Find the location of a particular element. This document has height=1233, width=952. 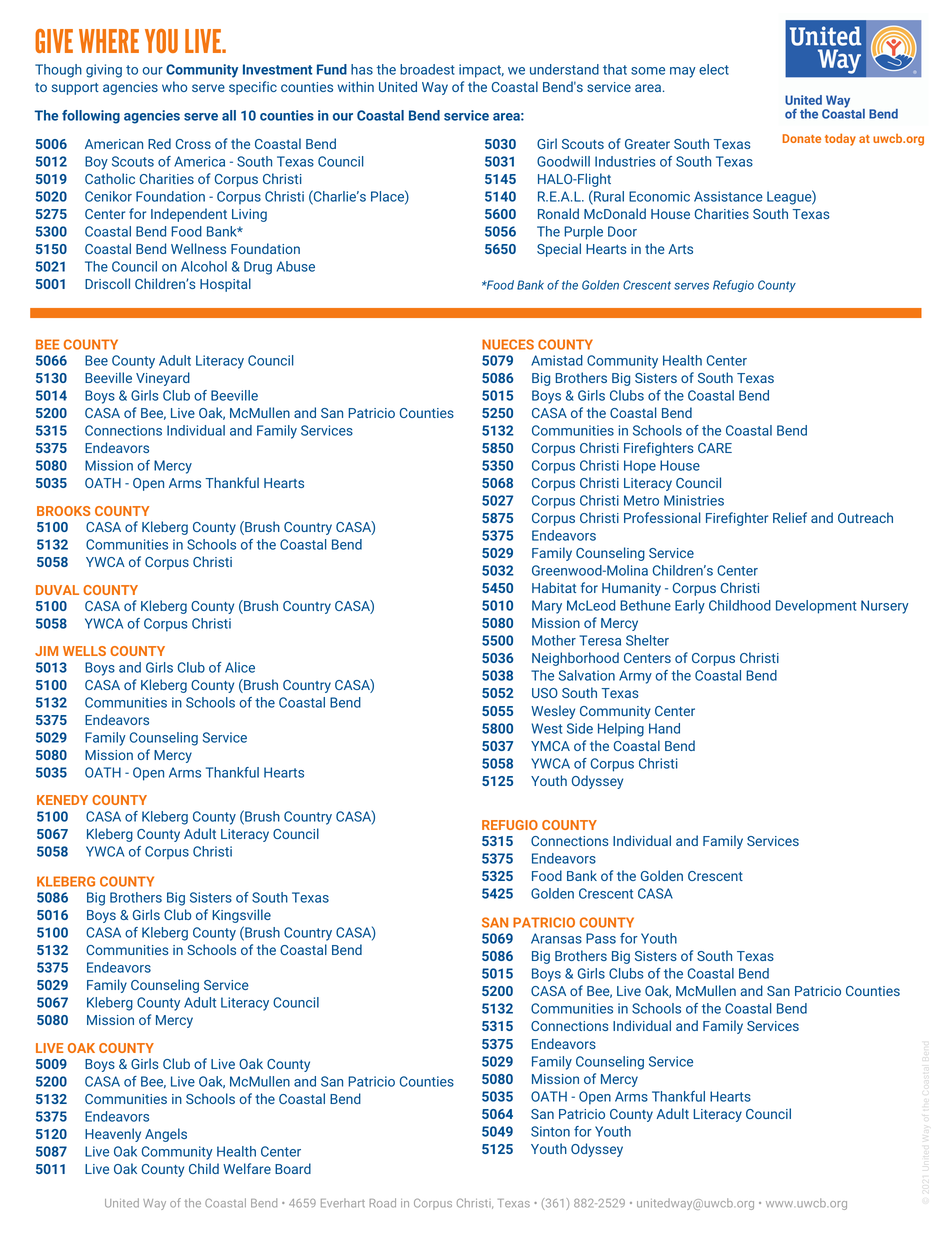

Amistad is located at coordinates (557, 360).
